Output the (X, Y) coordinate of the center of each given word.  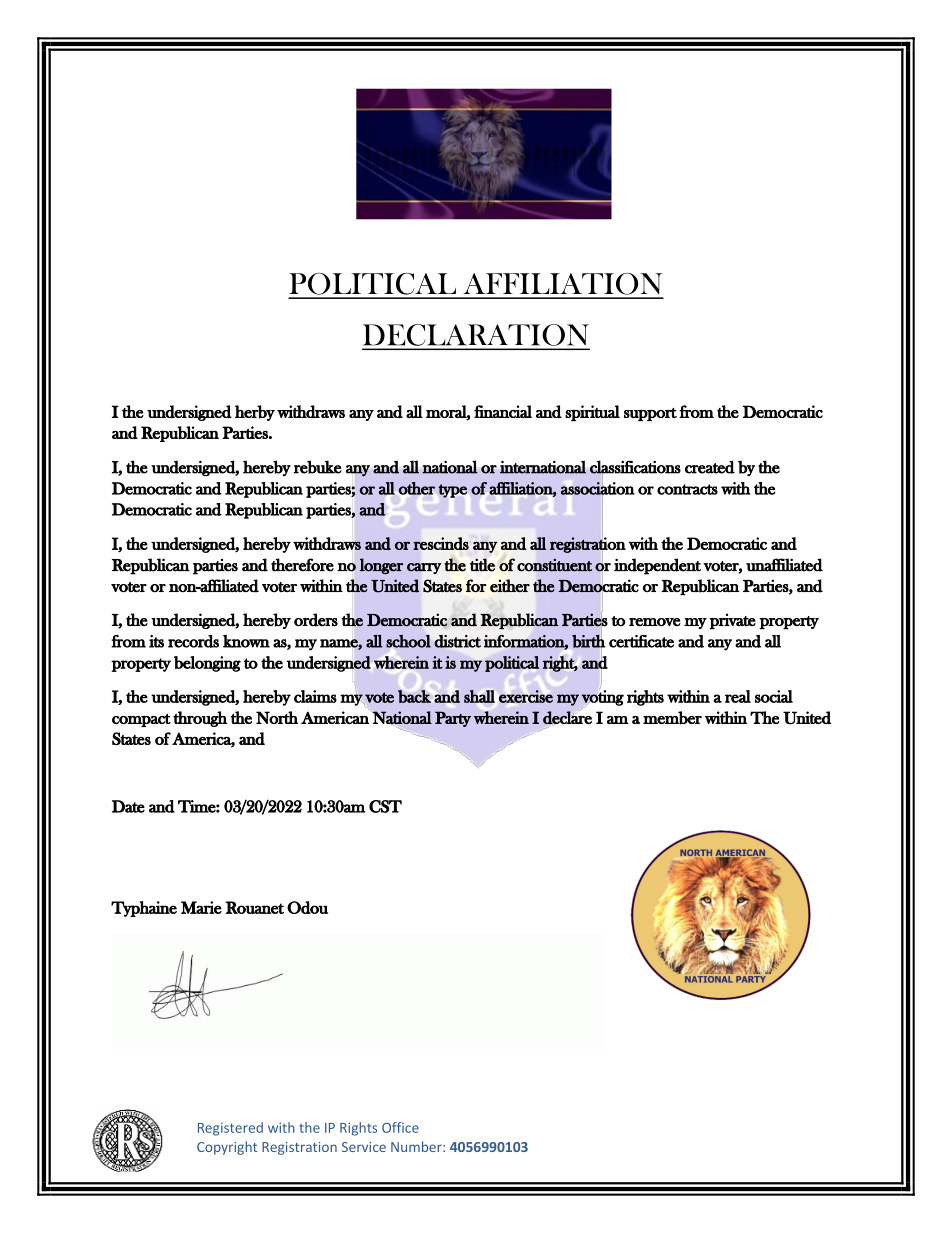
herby (255, 413)
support (650, 414)
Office (400, 1127)
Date (128, 806)
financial (503, 411)
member (672, 718)
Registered (230, 1129)
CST (385, 806)
